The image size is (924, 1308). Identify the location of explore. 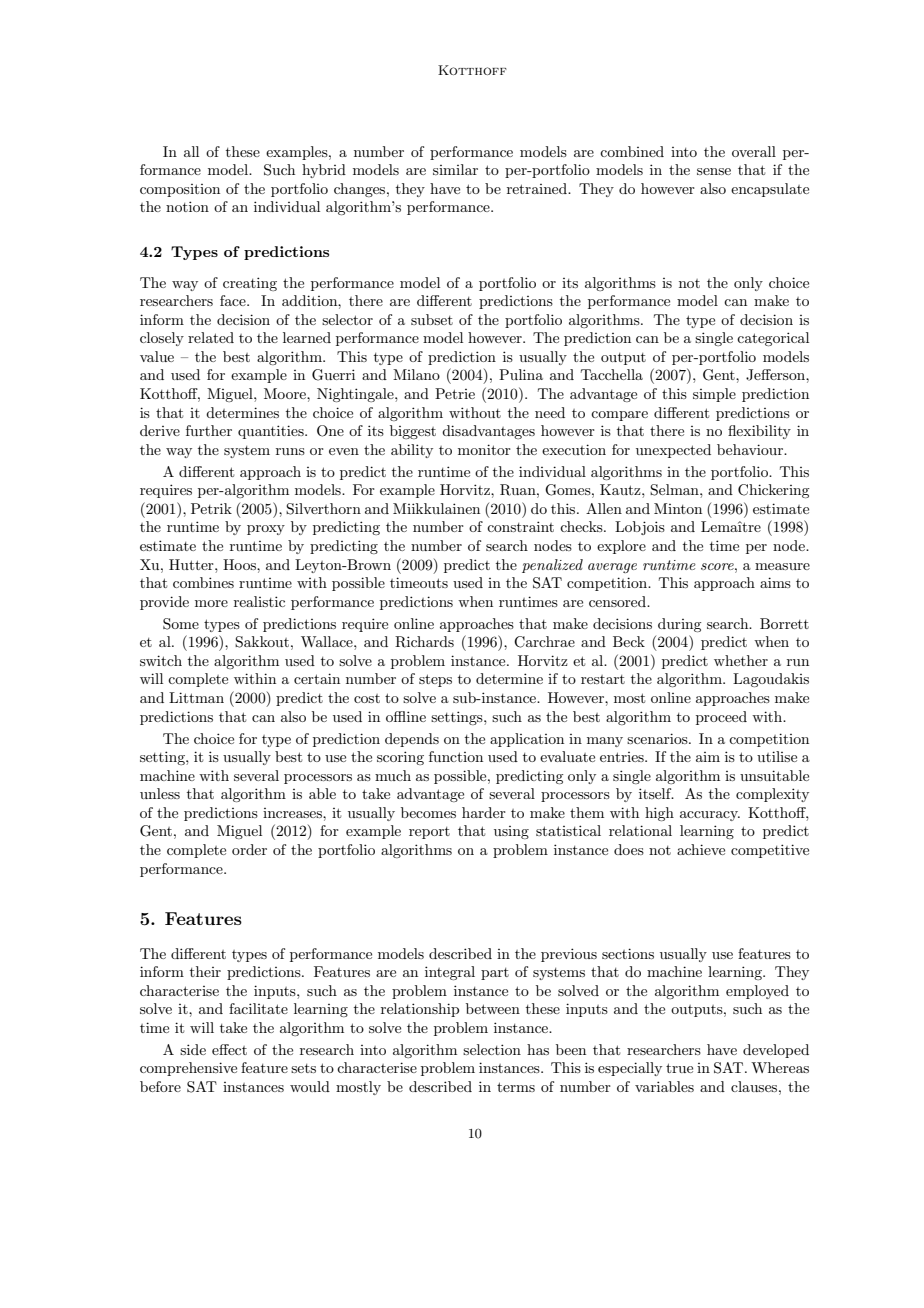
(621, 547).
